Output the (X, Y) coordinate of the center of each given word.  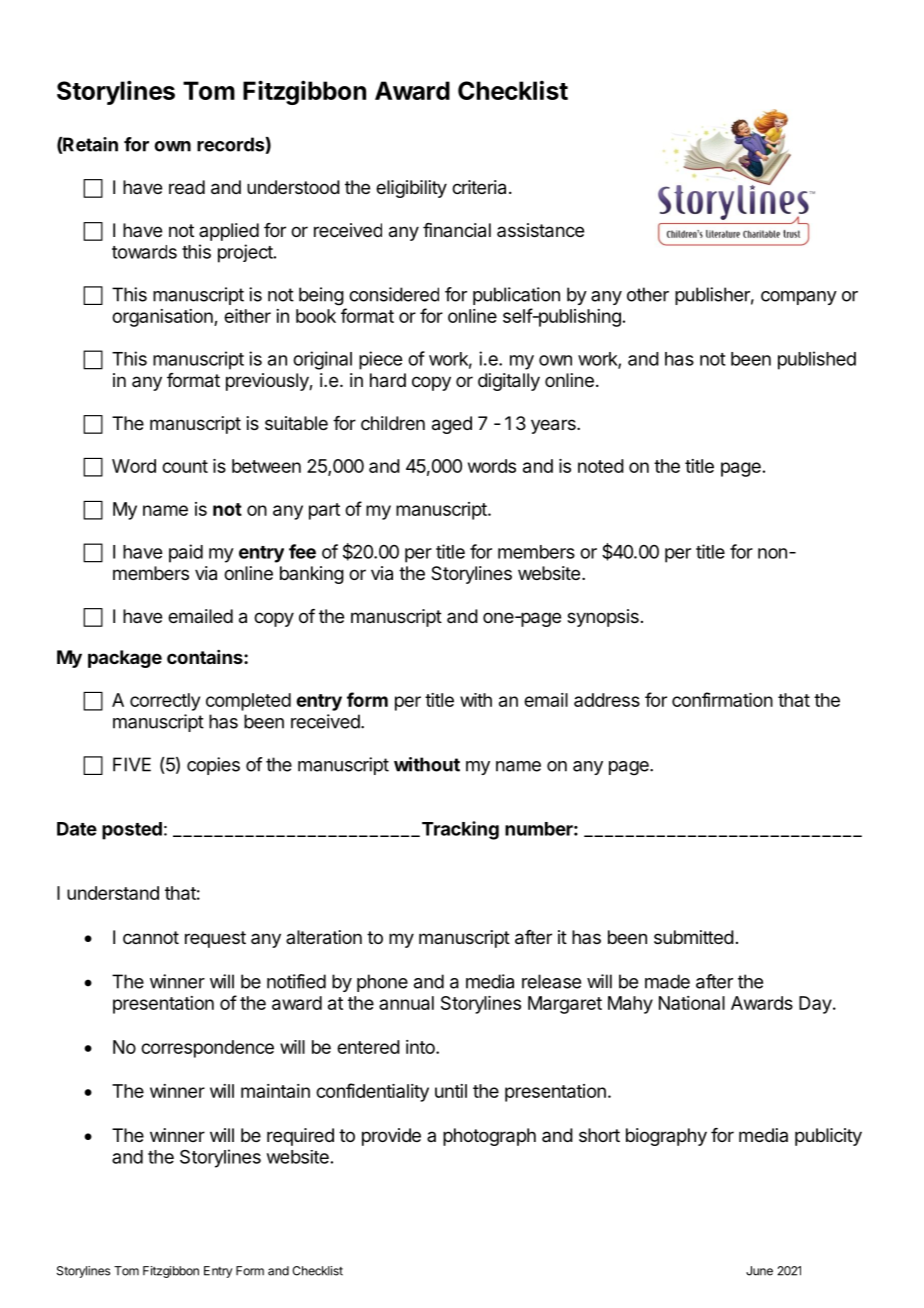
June (759, 1271)
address (607, 700)
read (187, 187)
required (300, 1137)
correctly (165, 702)
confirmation (722, 699)
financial (457, 230)
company (799, 298)
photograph (489, 1137)
